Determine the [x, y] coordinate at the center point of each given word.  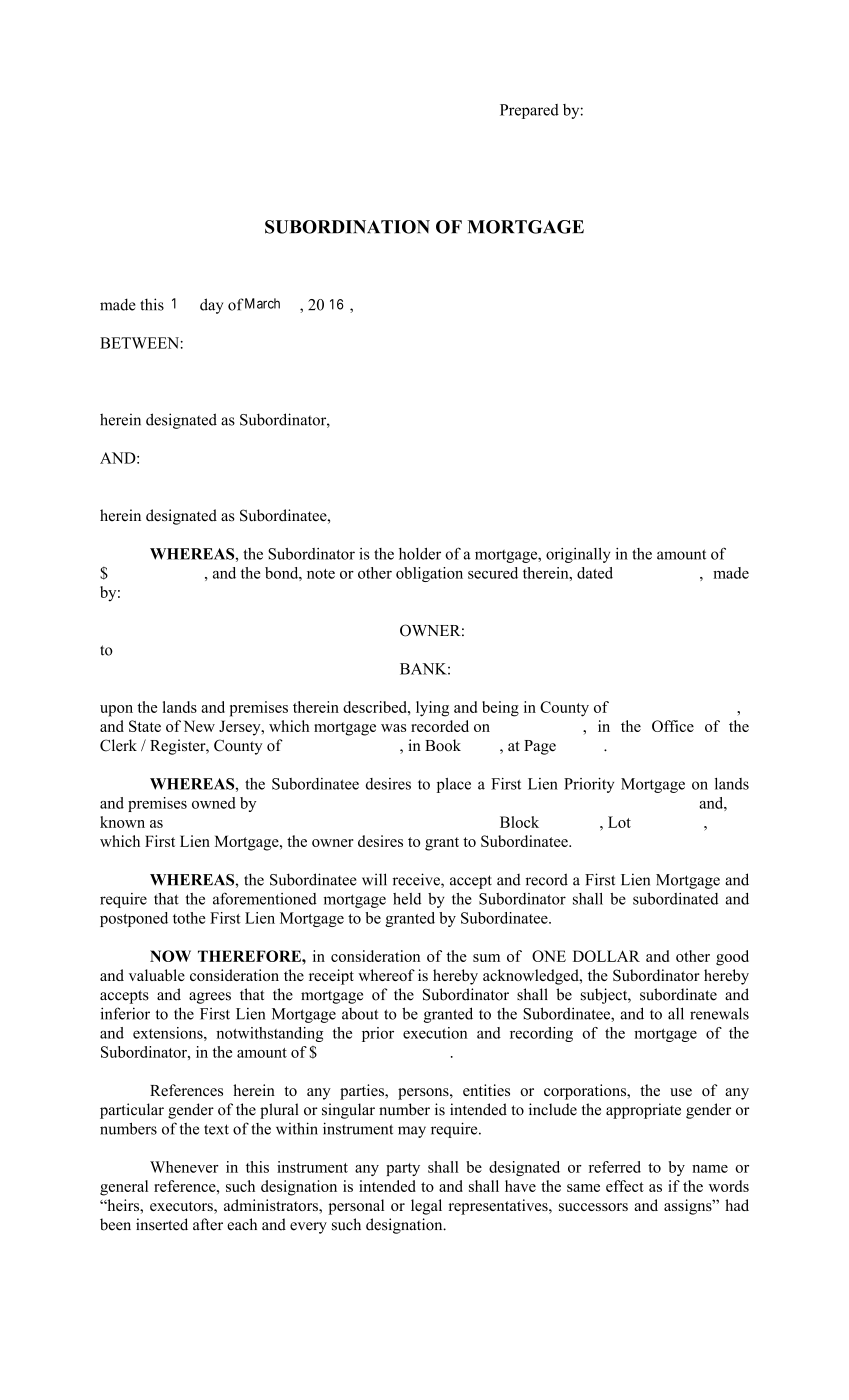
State [145, 726]
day [211, 306]
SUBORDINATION [347, 227]
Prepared [529, 111]
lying [432, 709]
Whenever [184, 1167]
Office [673, 726]
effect [625, 1186]
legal [426, 1207]
